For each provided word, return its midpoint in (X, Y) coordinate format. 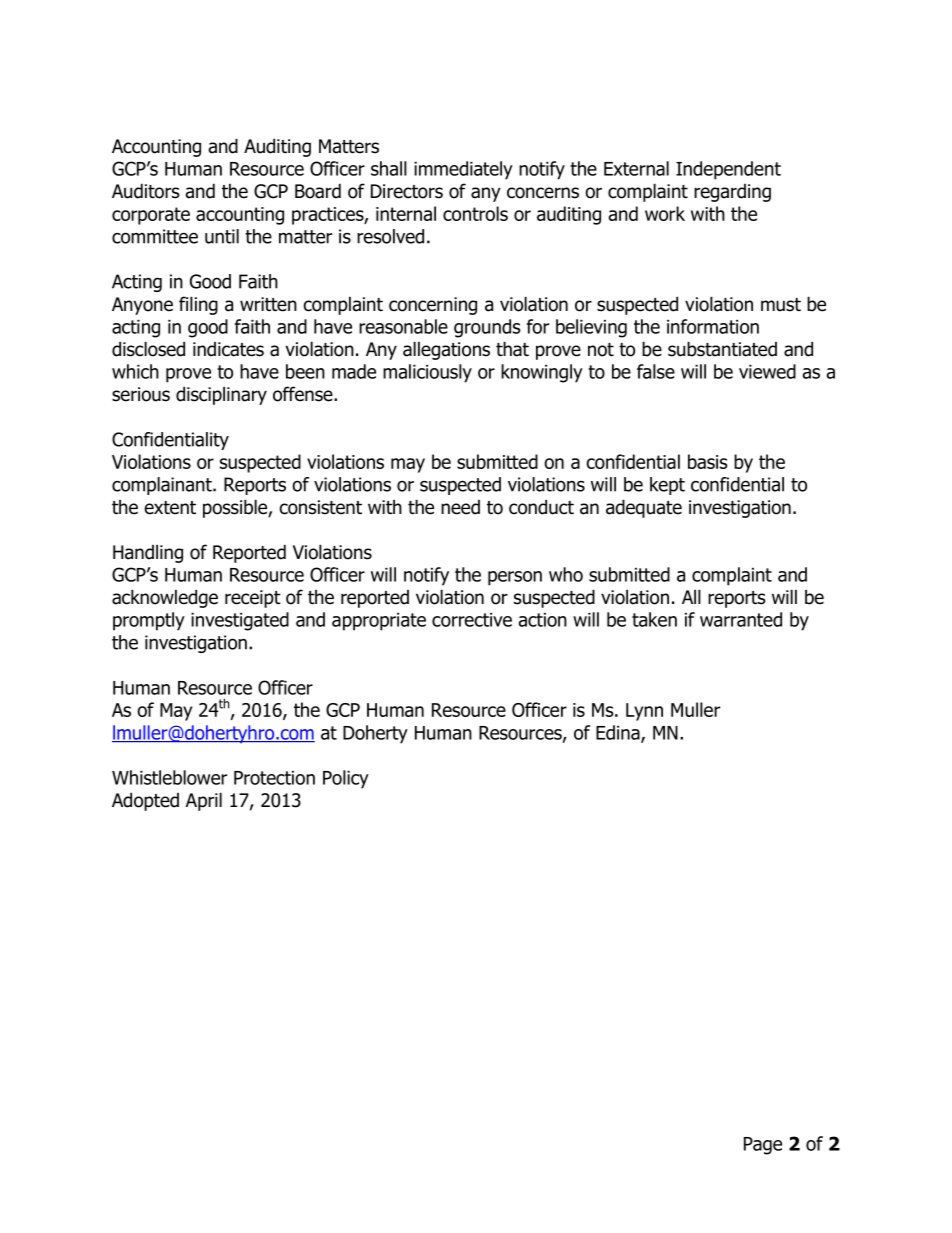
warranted (741, 619)
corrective (472, 620)
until (222, 236)
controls (475, 213)
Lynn (644, 712)
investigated (240, 621)
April (204, 801)
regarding (732, 193)
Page (763, 1146)
